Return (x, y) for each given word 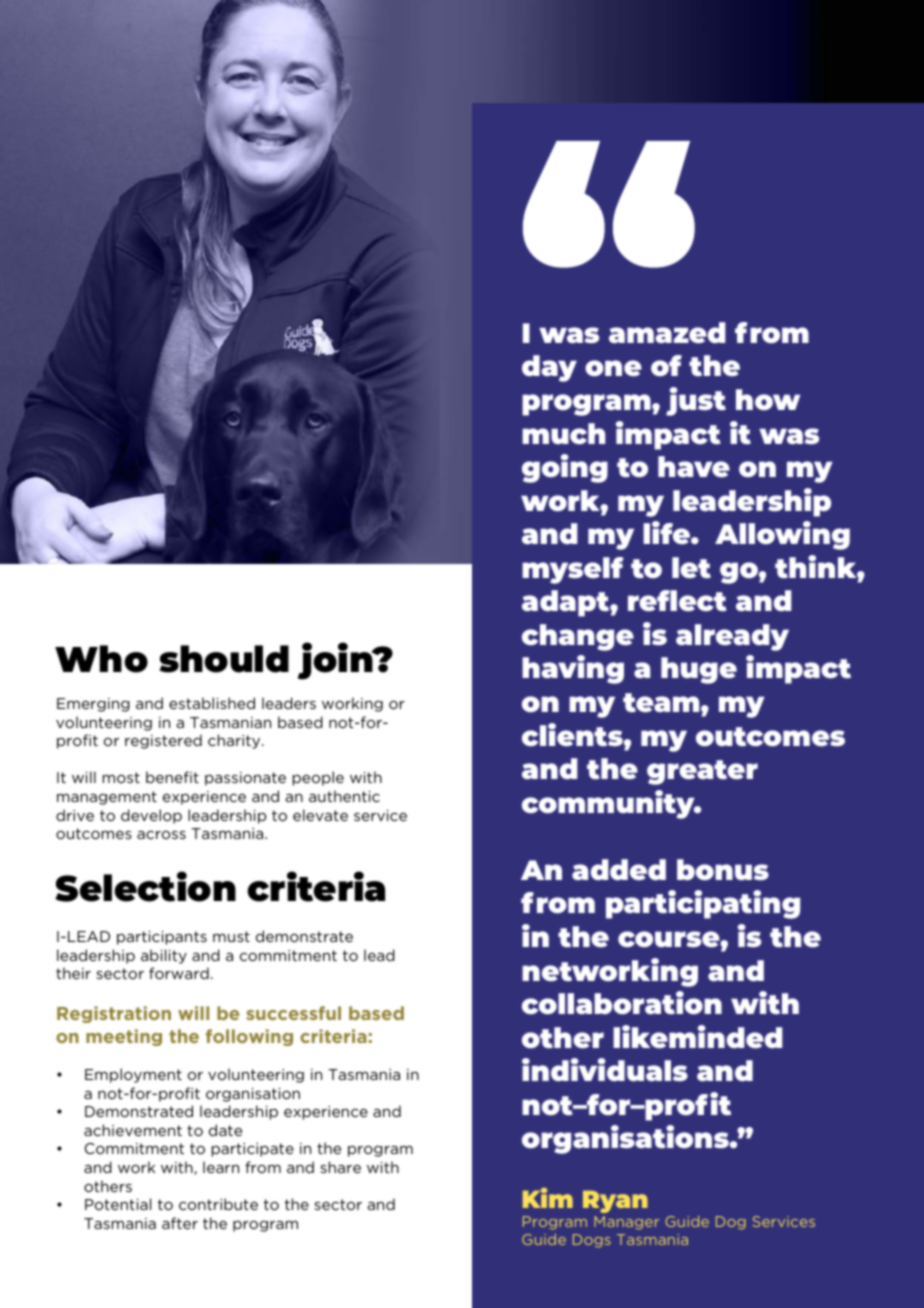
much (564, 433)
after (180, 1223)
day (549, 368)
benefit (172, 777)
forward (179, 973)
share (340, 1167)
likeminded (698, 1037)
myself (573, 570)
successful (293, 1013)
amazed (667, 333)
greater (702, 772)
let (691, 567)
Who (101, 659)
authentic (344, 796)
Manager (626, 1223)
